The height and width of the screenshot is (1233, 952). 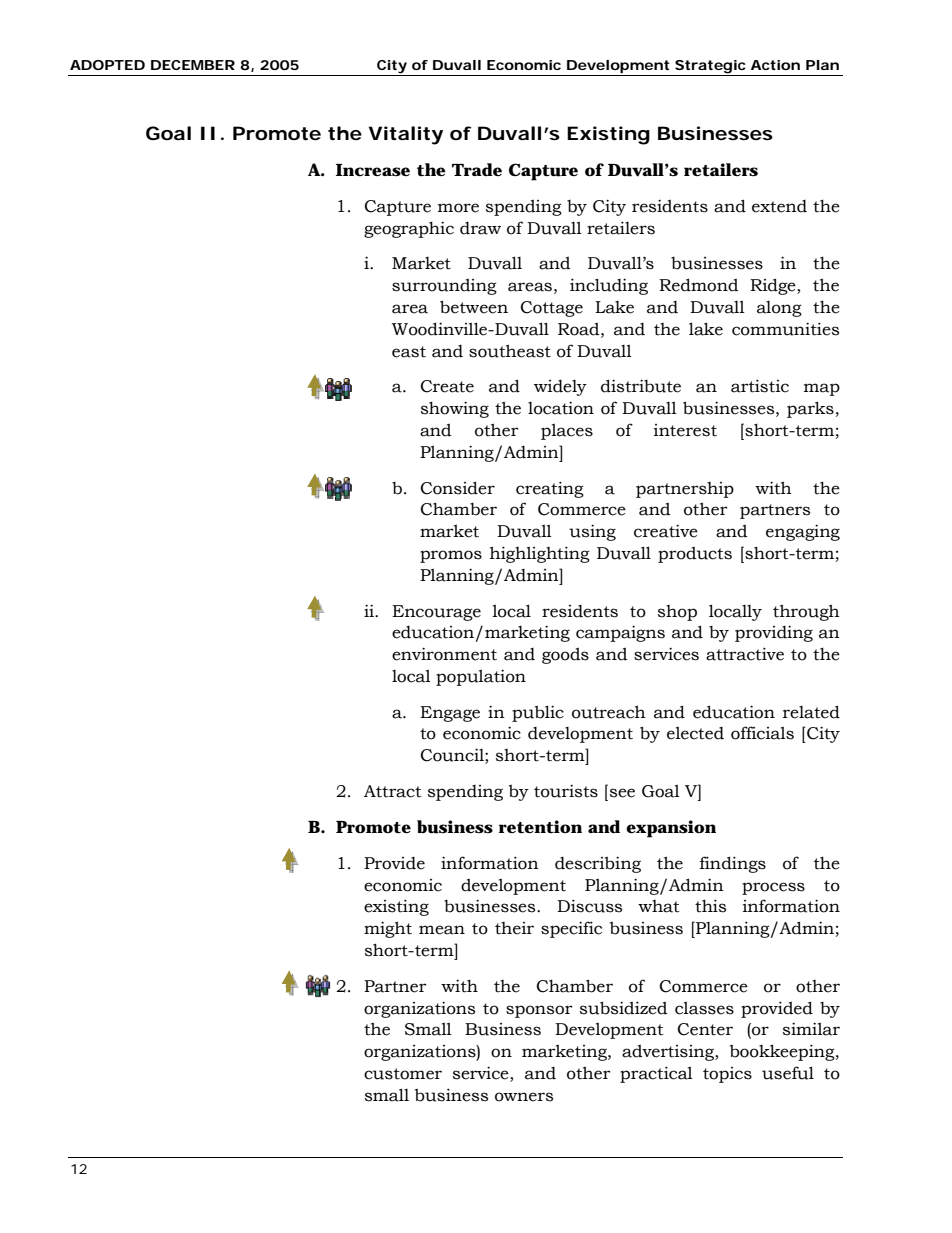 I want to click on owners, so click(x=524, y=1097).
